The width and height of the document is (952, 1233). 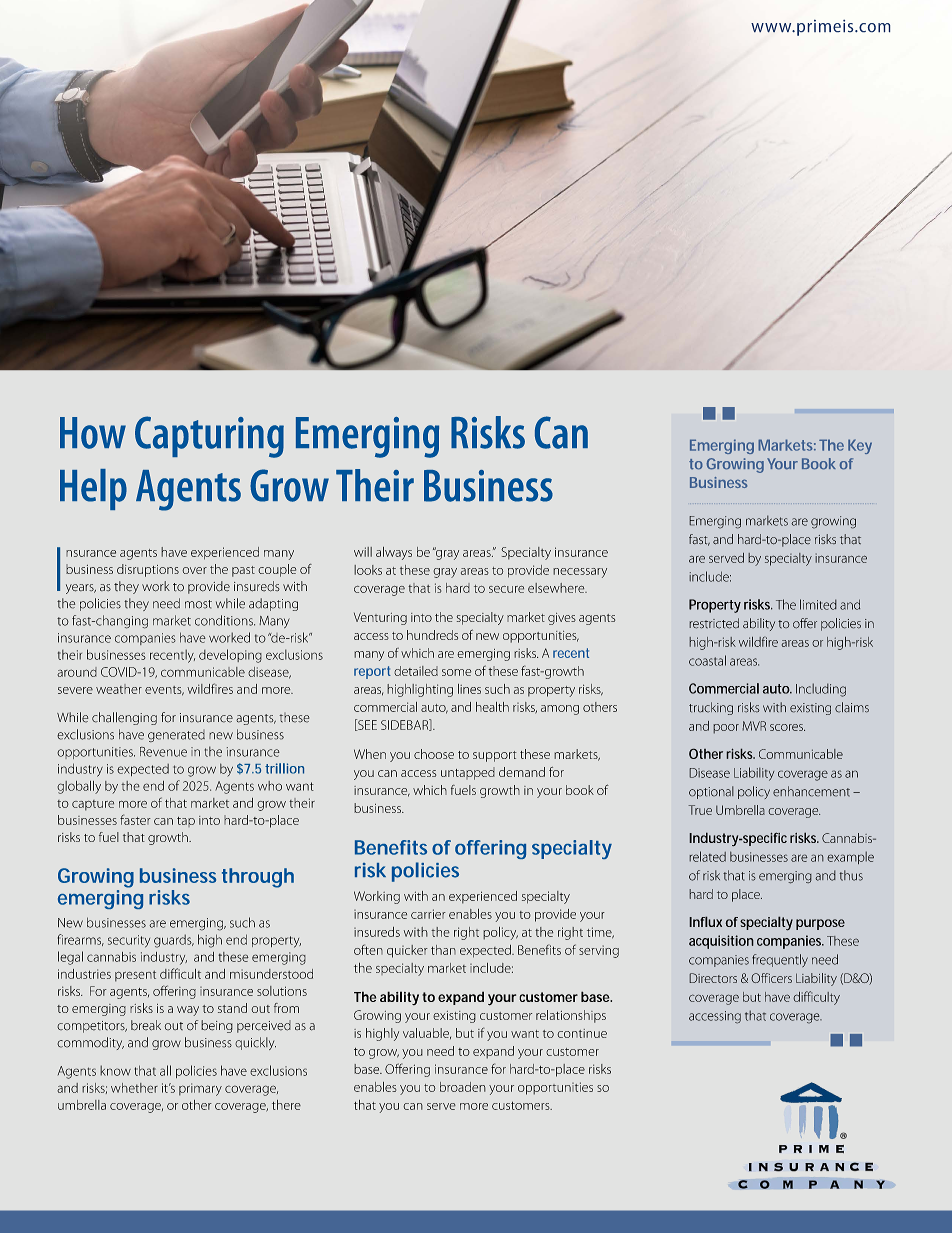 I want to click on broaden, so click(x=463, y=1087).
